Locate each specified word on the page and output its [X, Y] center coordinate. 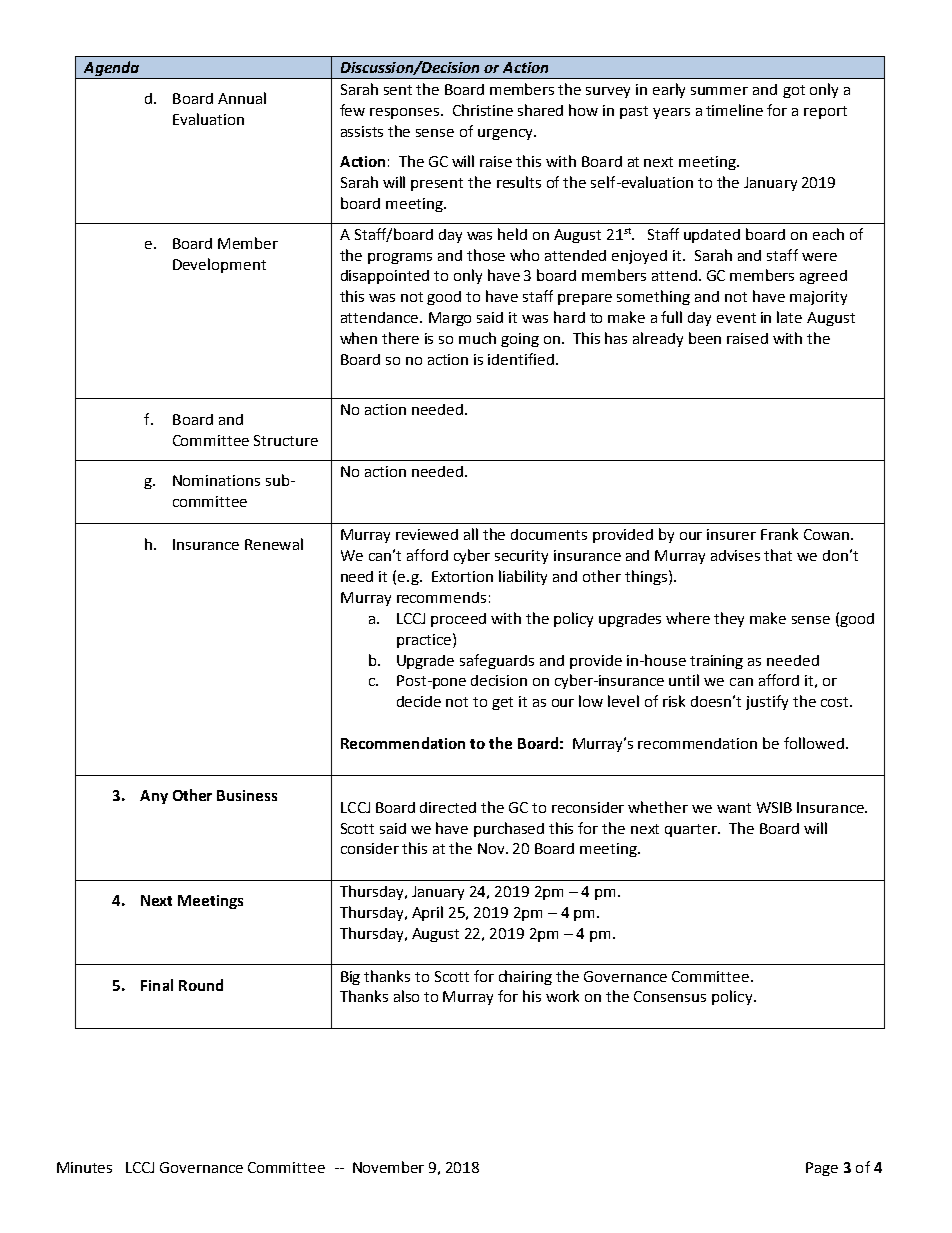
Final [157, 985]
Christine [483, 110]
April [427, 913]
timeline [734, 110]
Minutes [84, 1167]
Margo [450, 319]
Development [219, 265]
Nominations [216, 480]
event [736, 318]
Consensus [670, 996]
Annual [242, 98]
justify [767, 702]
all [471, 534]
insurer [731, 534]
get [502, 703]
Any [154, 797]
